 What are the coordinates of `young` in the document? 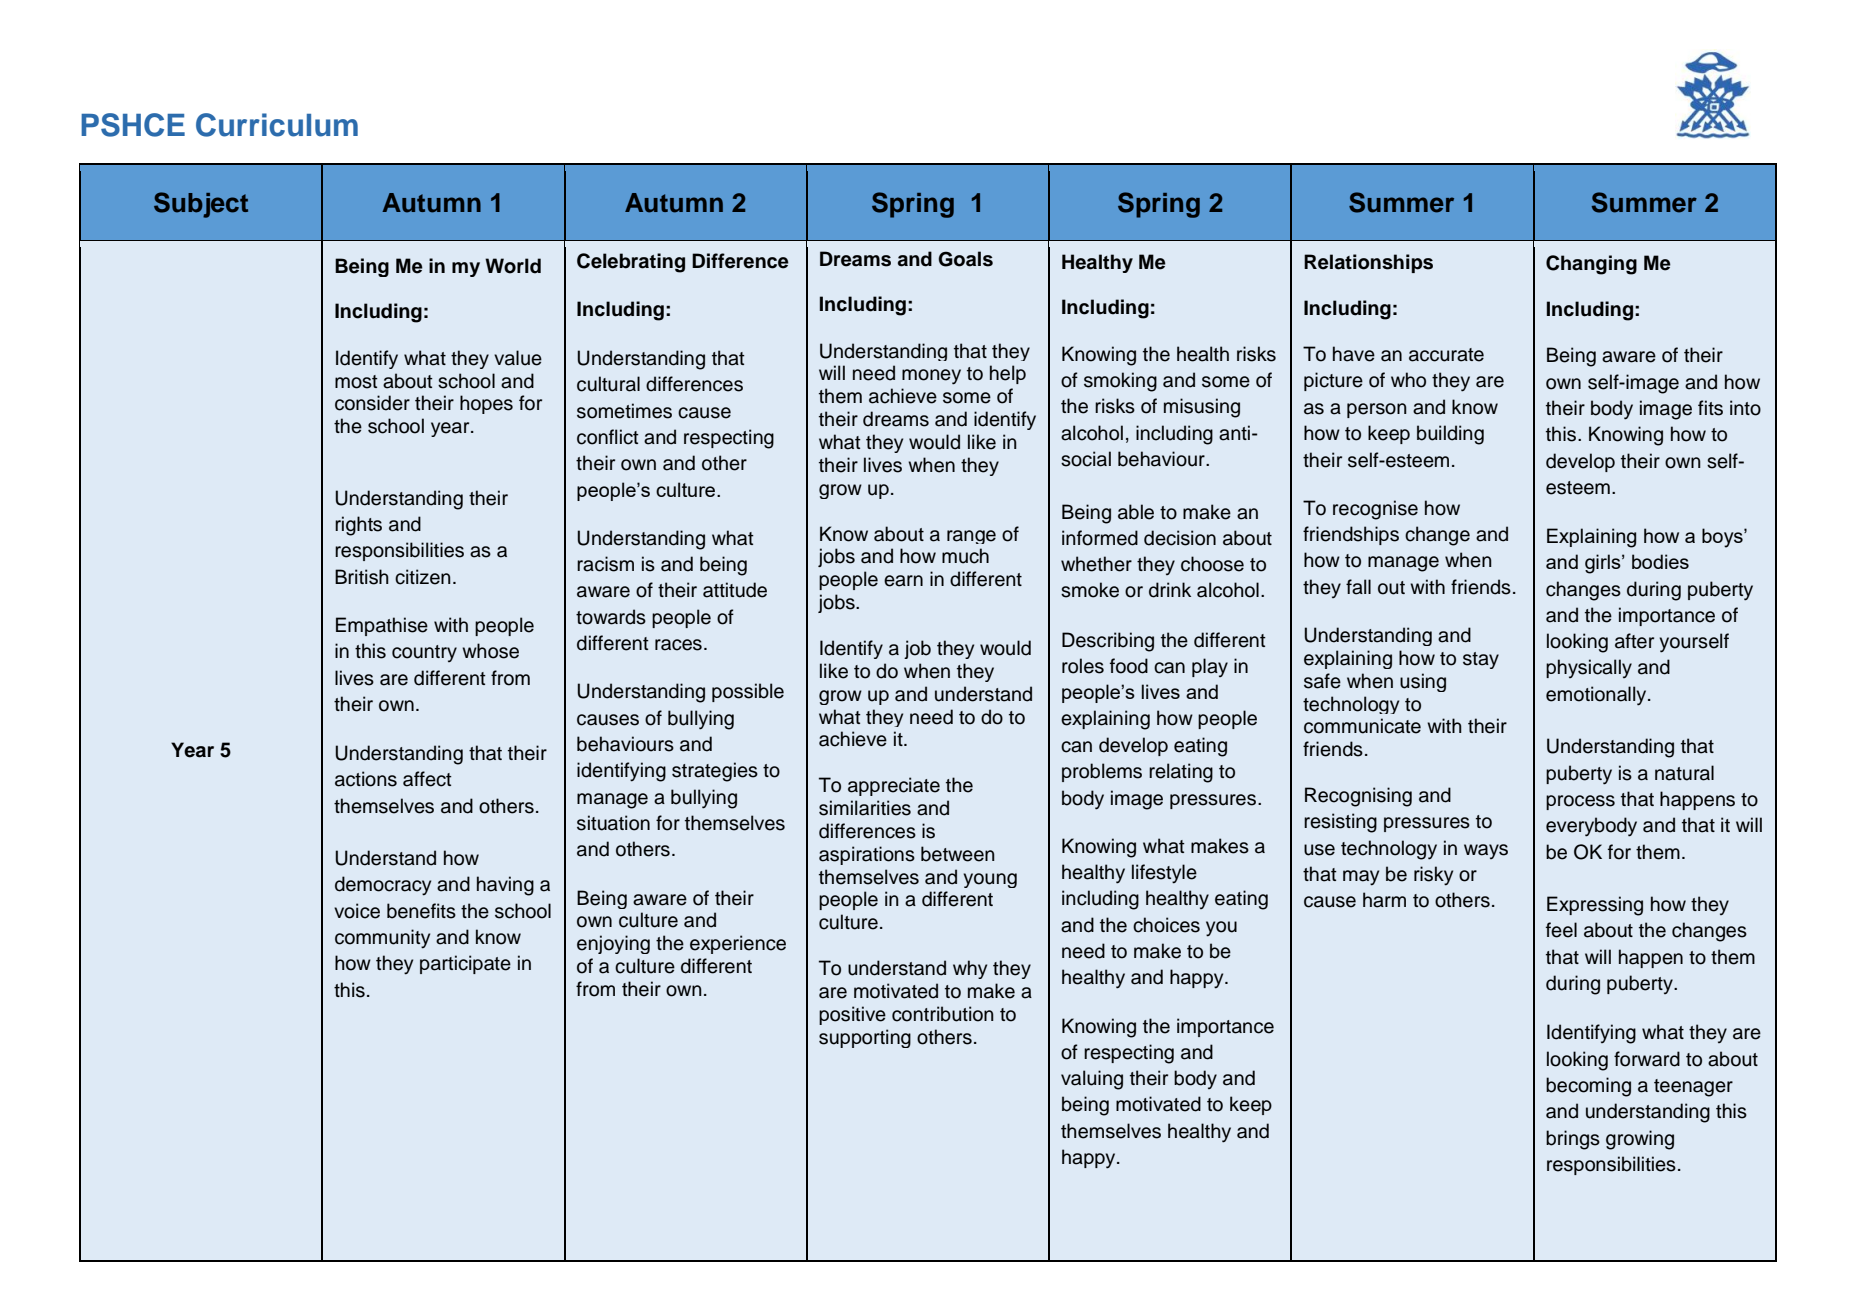 It's located at (990, 880).
